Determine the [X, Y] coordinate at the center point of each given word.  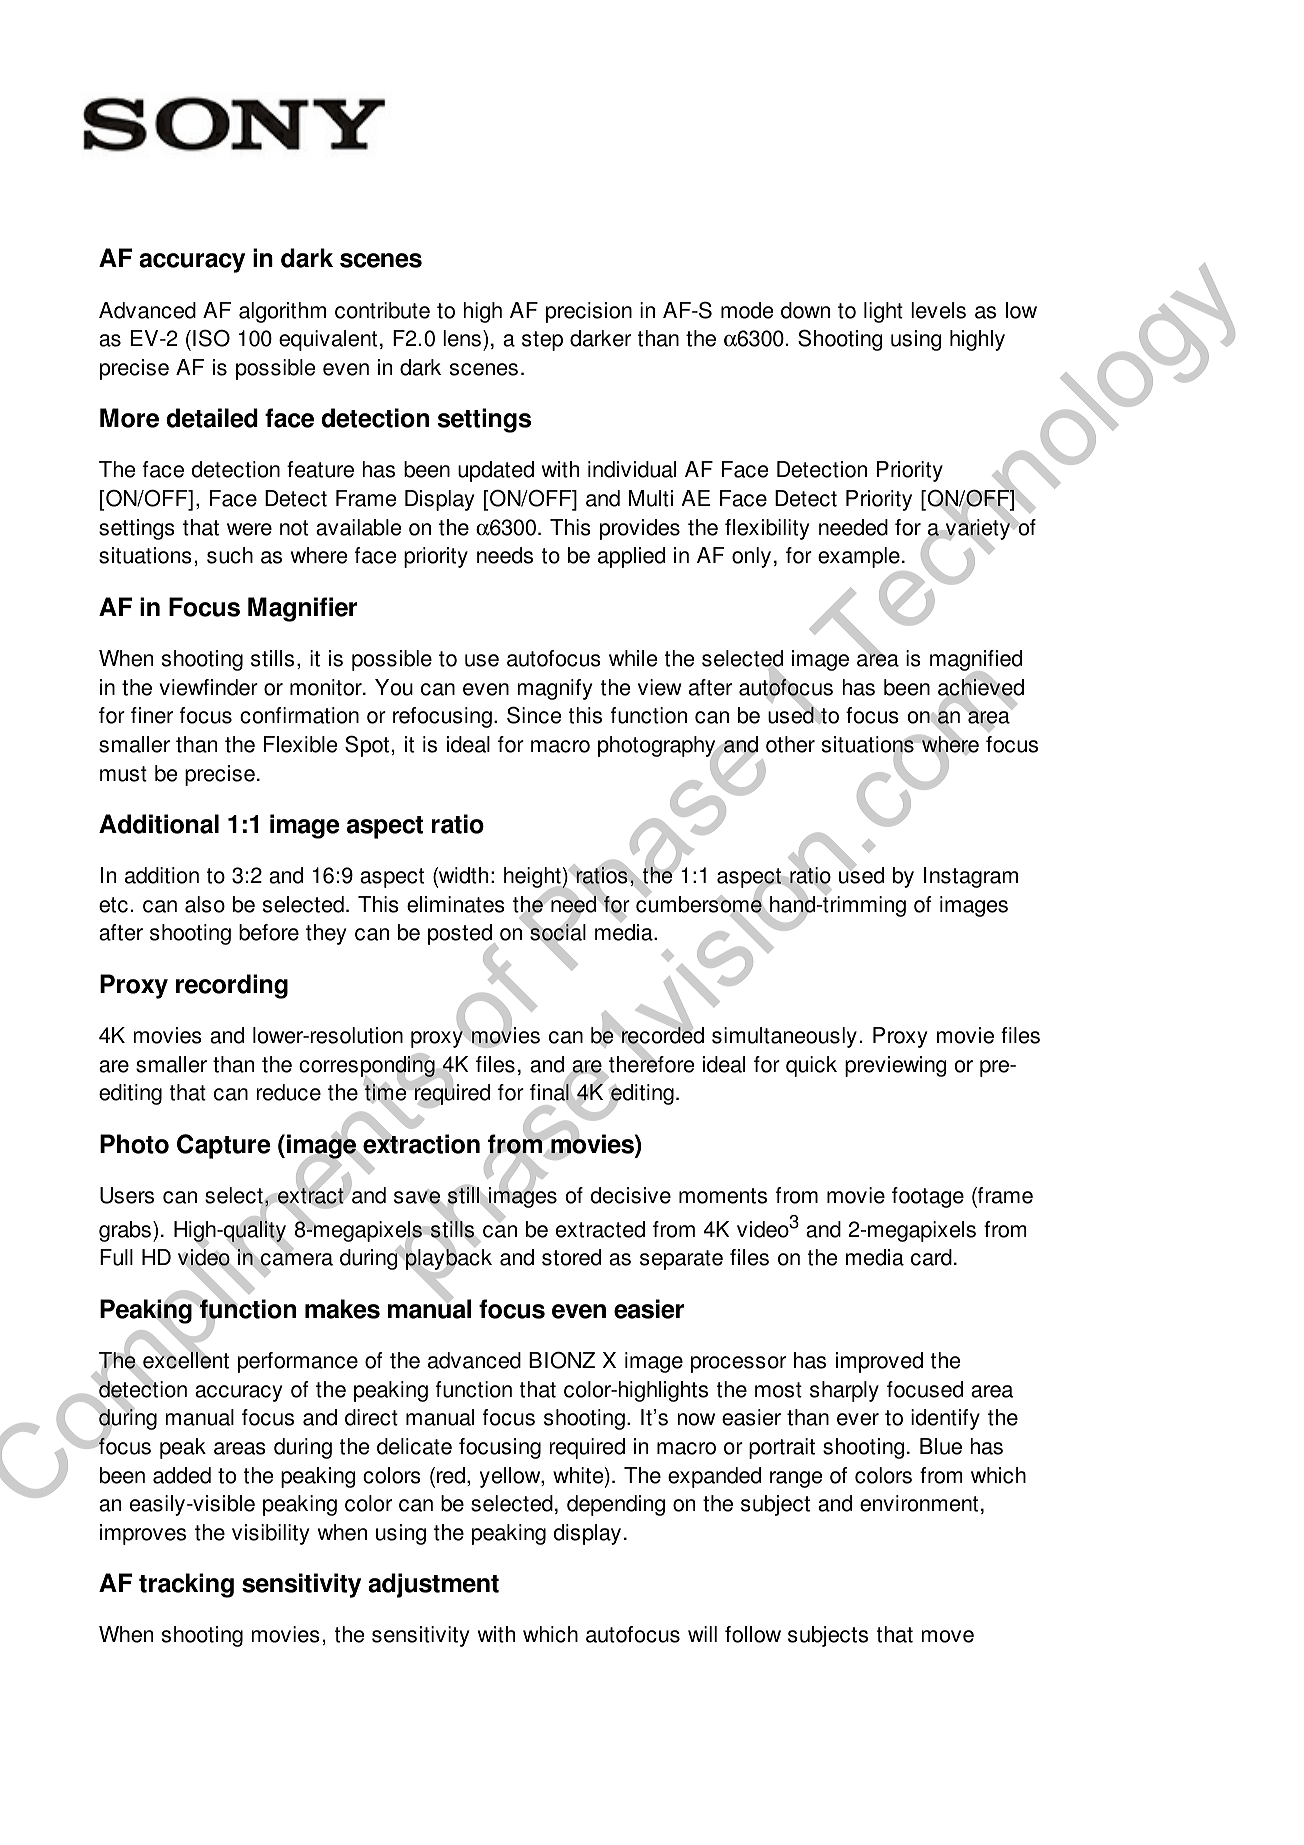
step [542, 341]
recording [232, 986]
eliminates [456, 904]
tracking [186, 1585]
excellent [185, 1361]
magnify [554, 689]
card [931, 1257]
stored [571, 1257]
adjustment [433, 1585]
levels [938, 310]
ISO [211, 338]
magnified [976, 662]
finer [152, 715]
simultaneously [784, 1037]
